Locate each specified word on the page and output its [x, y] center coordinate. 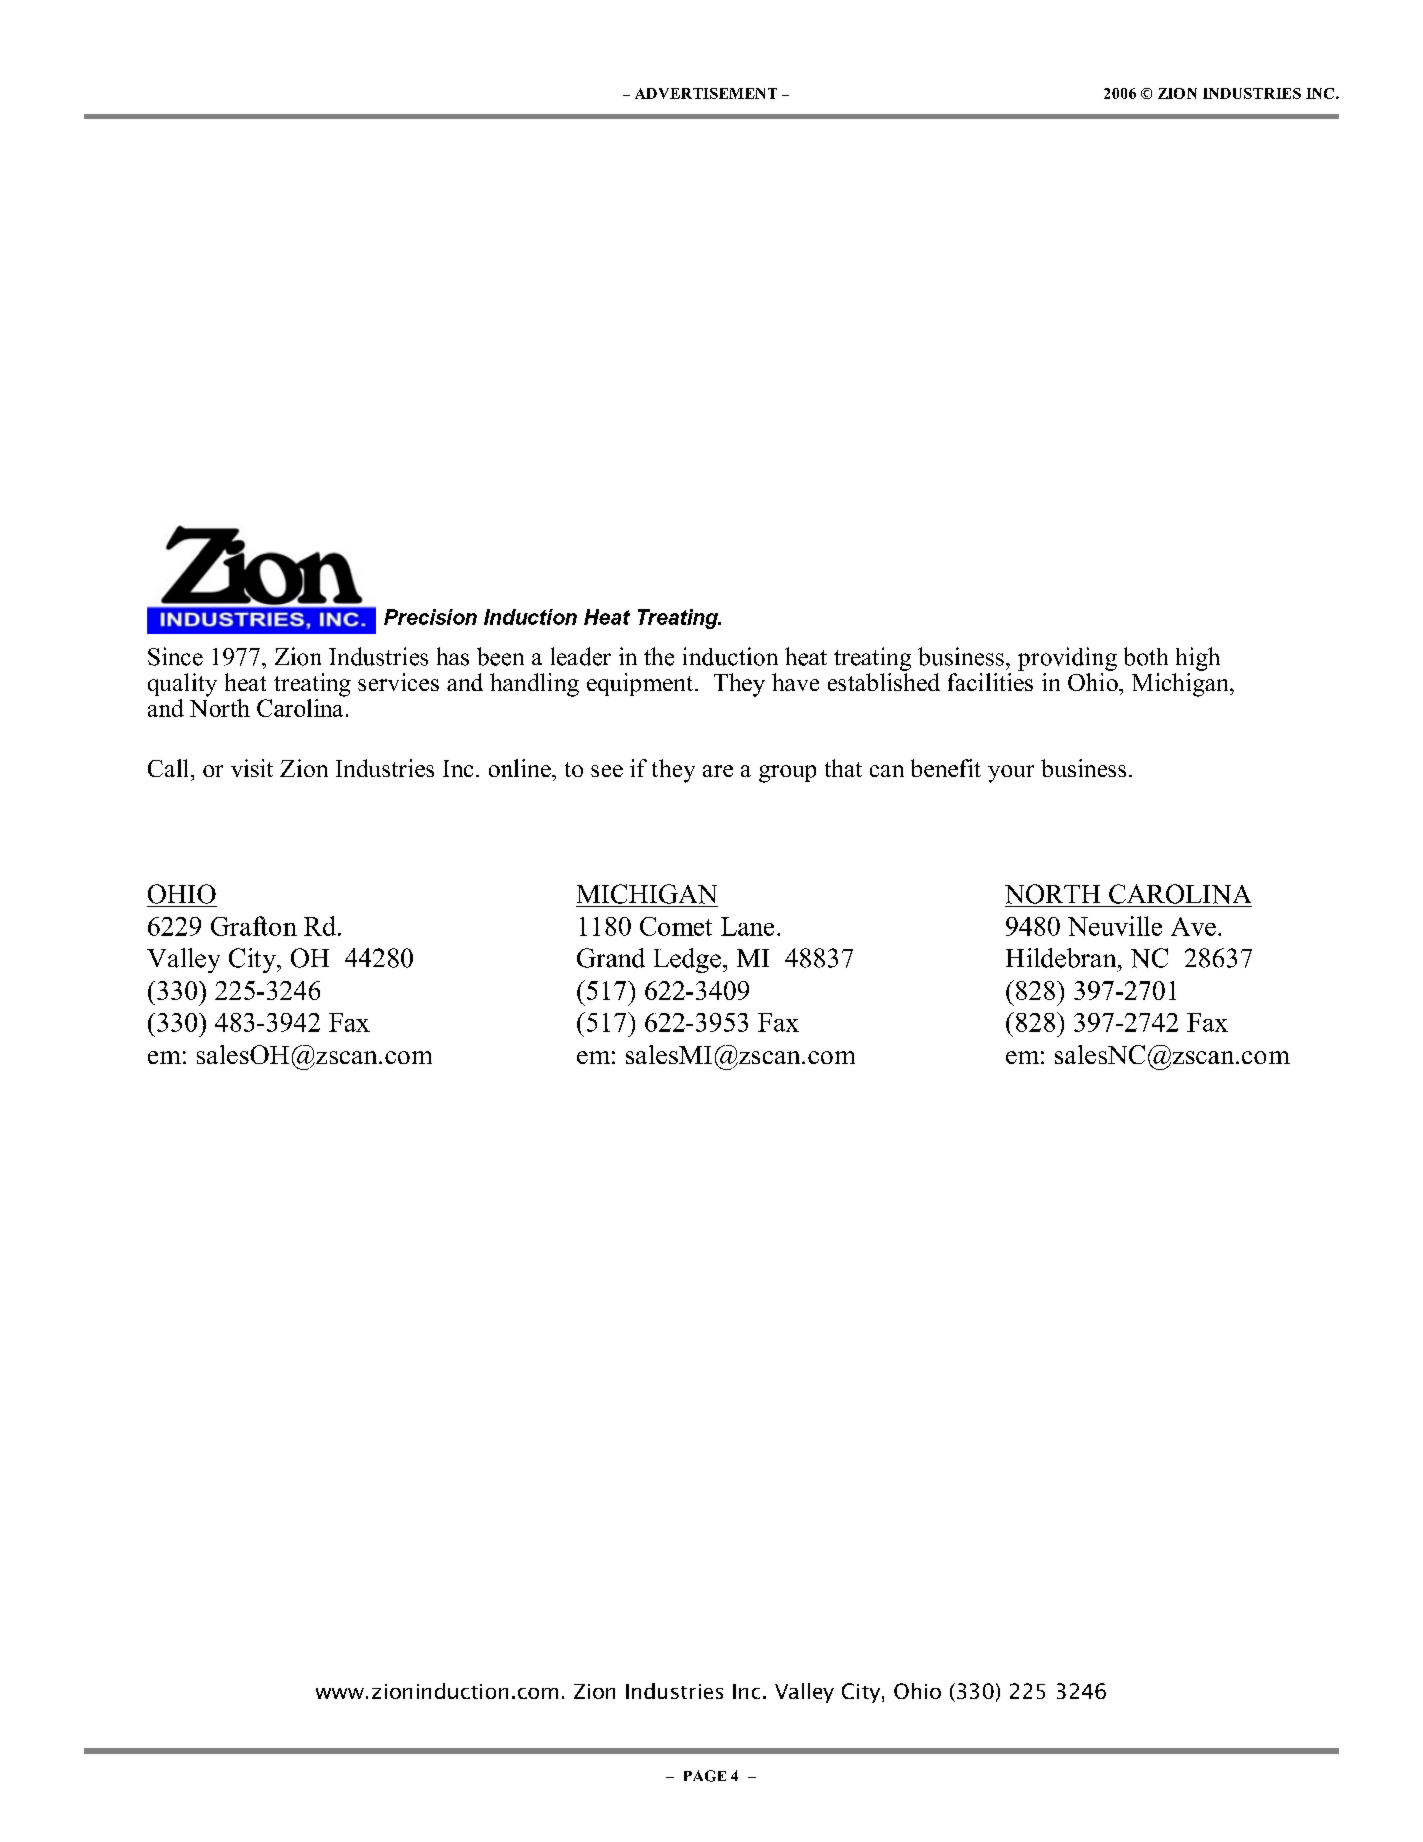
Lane [747, 926]
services [398, 682]
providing [1067, 659]
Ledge [687, 960]
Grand [611, 958]
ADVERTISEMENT [706, 93]
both [1146, 656]
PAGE [705, 1776]
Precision [430, 617]
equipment [641, 684]
